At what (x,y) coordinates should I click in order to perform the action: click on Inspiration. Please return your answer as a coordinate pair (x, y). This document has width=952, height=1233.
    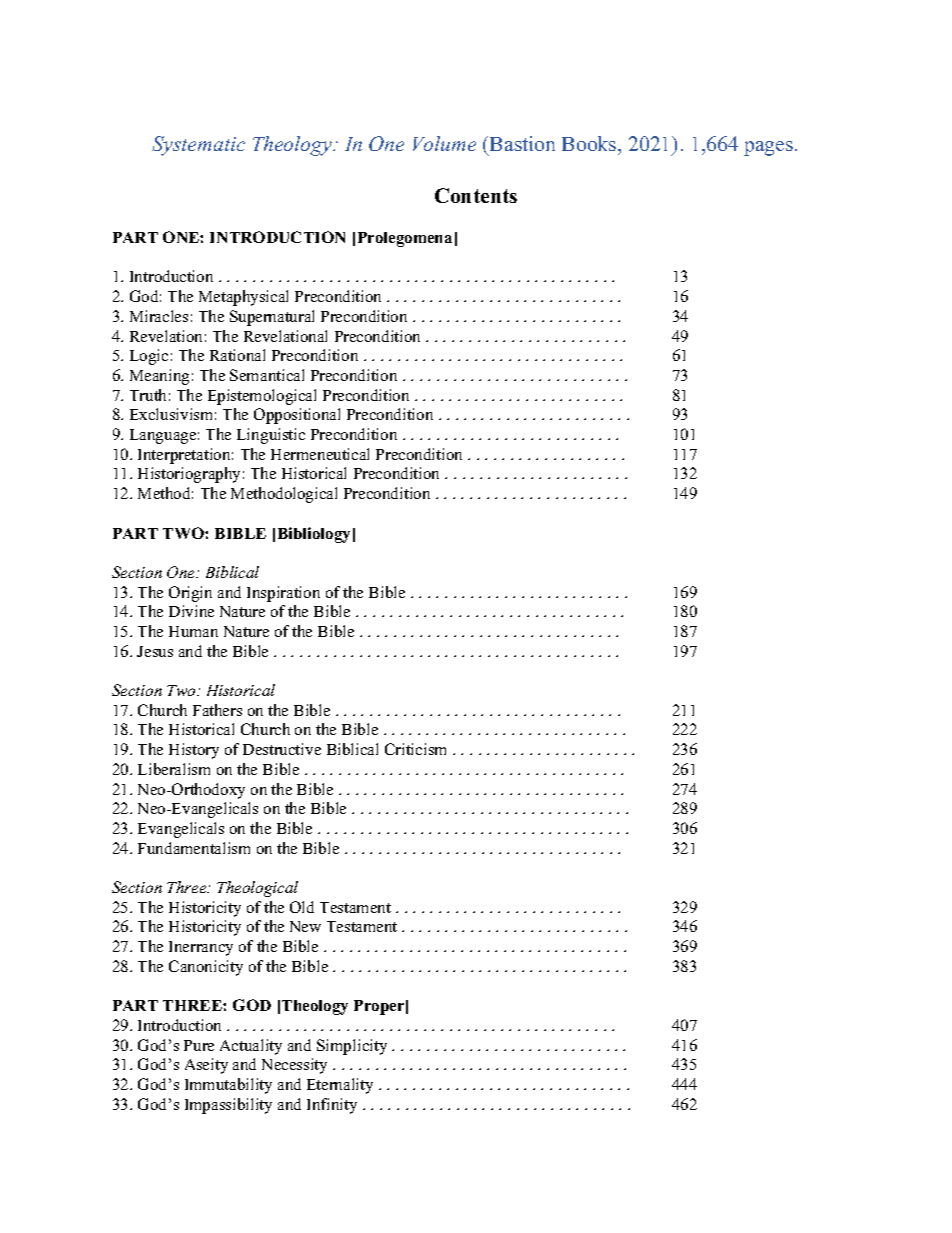
    Looking at the image, I should click on (283, 594).
